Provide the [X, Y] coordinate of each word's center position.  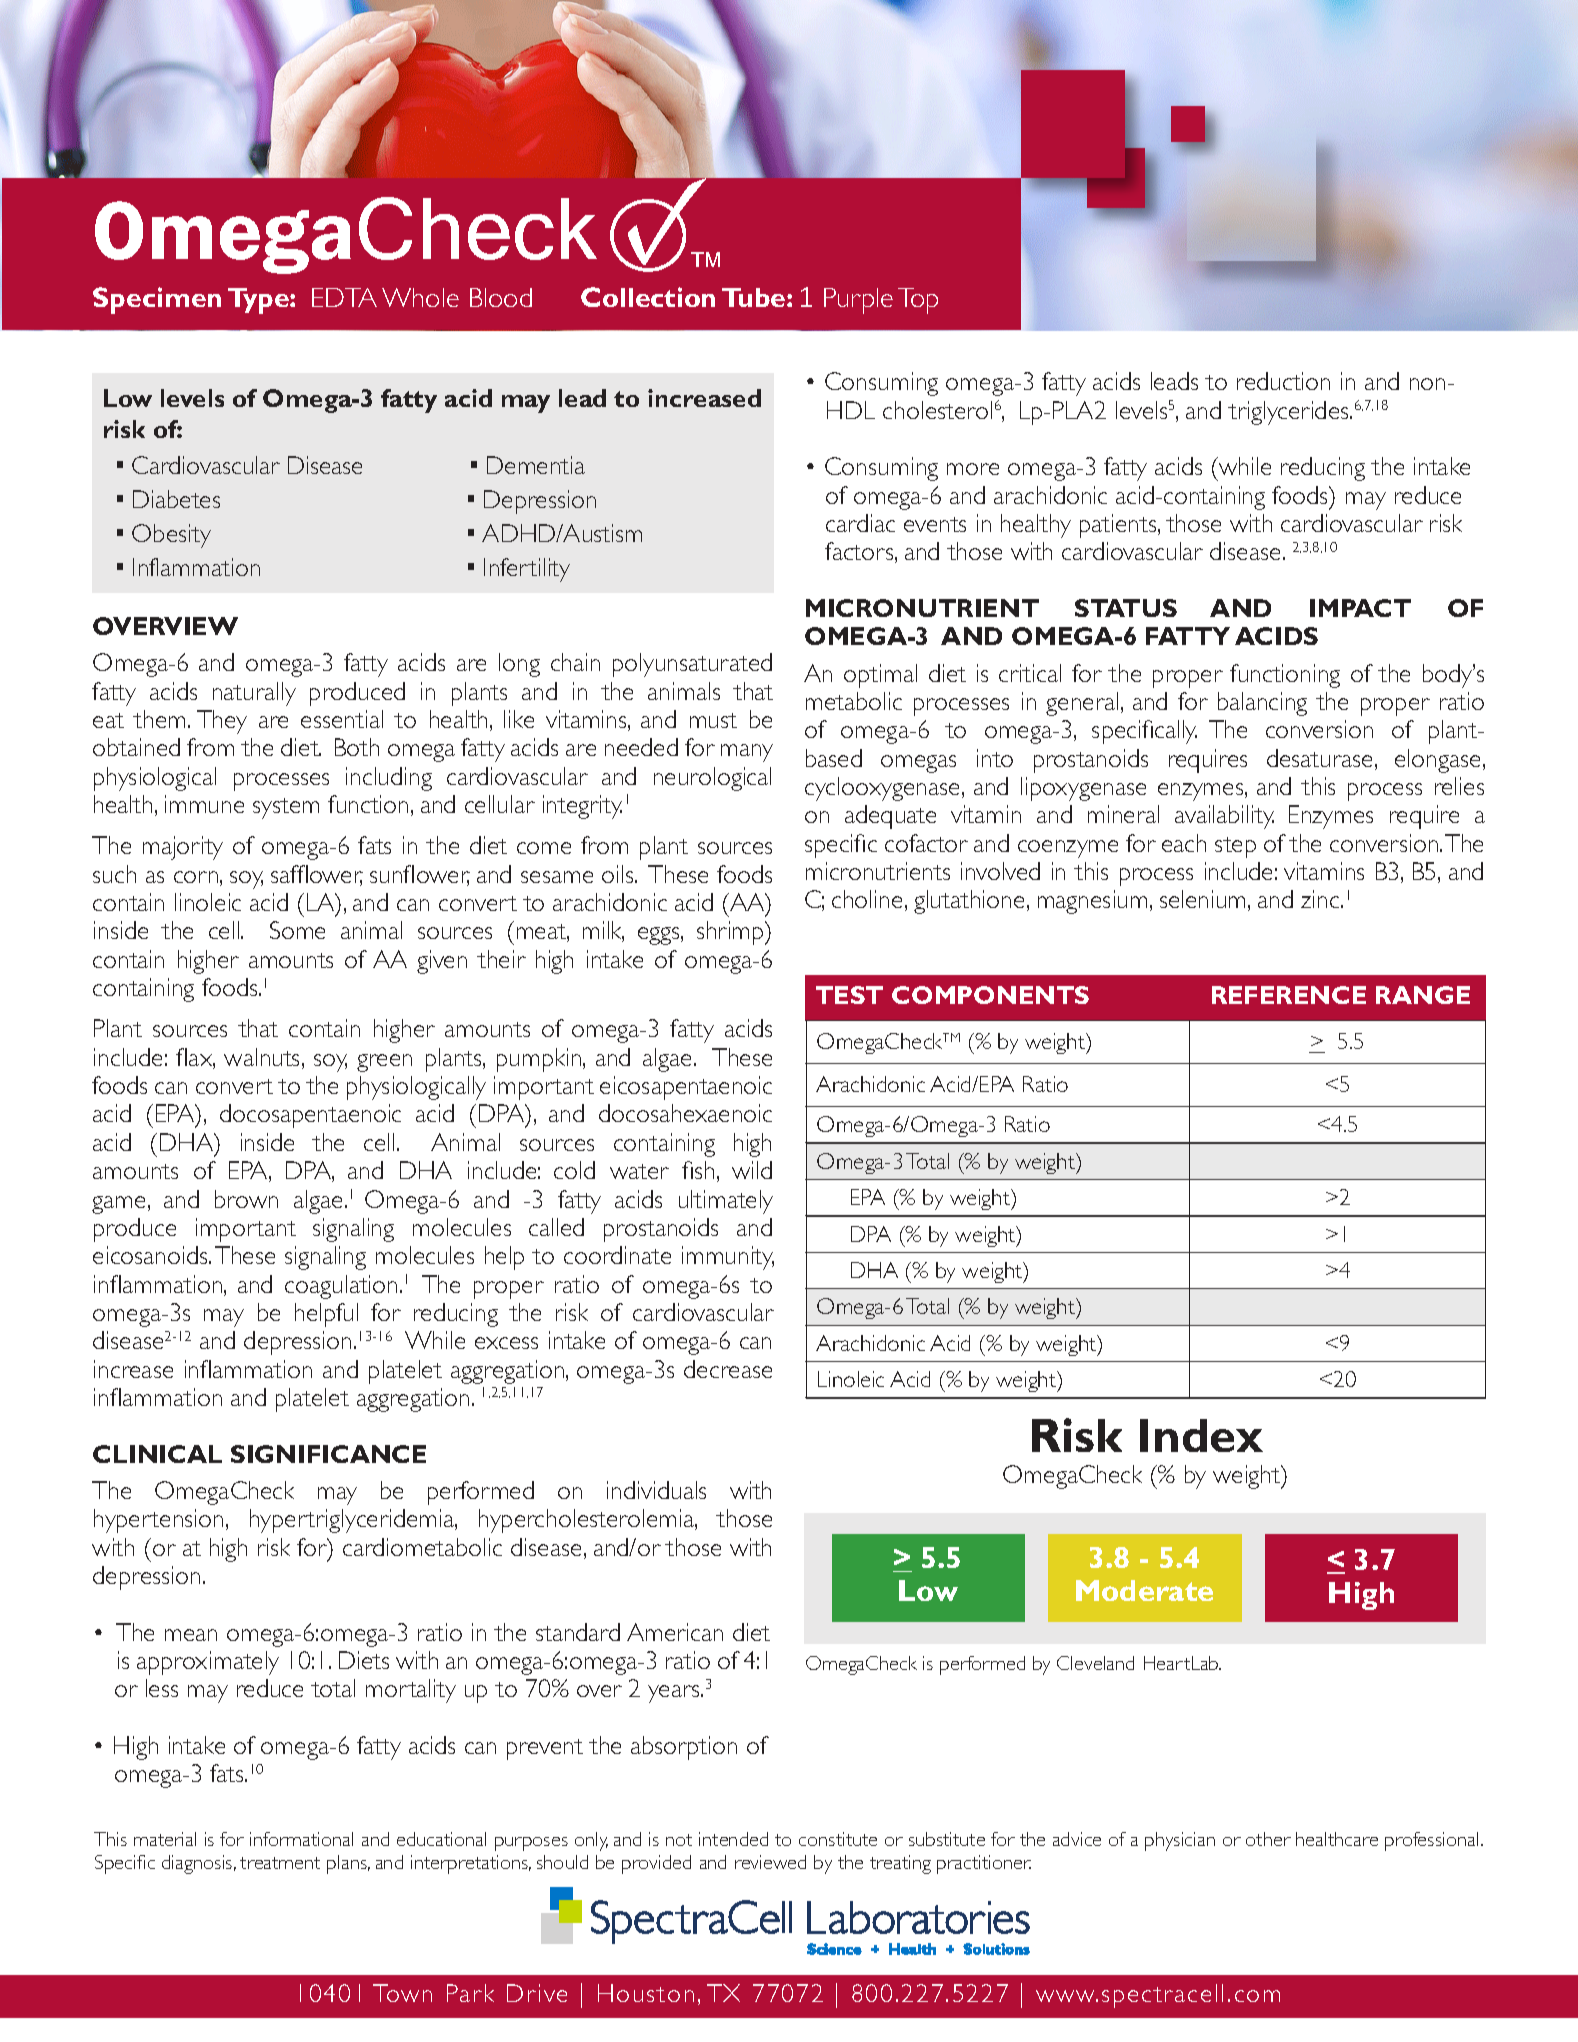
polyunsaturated [692, 665]
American [675, 1632]
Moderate [1144, 1590]
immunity [728, 1258]
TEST [849, 995]
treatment [280, 1863]
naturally [254, 694]
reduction [1283, 381]
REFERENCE [1289, 995]
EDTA [344, 297]
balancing [1262, 704]
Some [297, 930]
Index [1201, 1435]
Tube [755, 297]
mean [191, 1635]
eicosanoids [151, 1255]
